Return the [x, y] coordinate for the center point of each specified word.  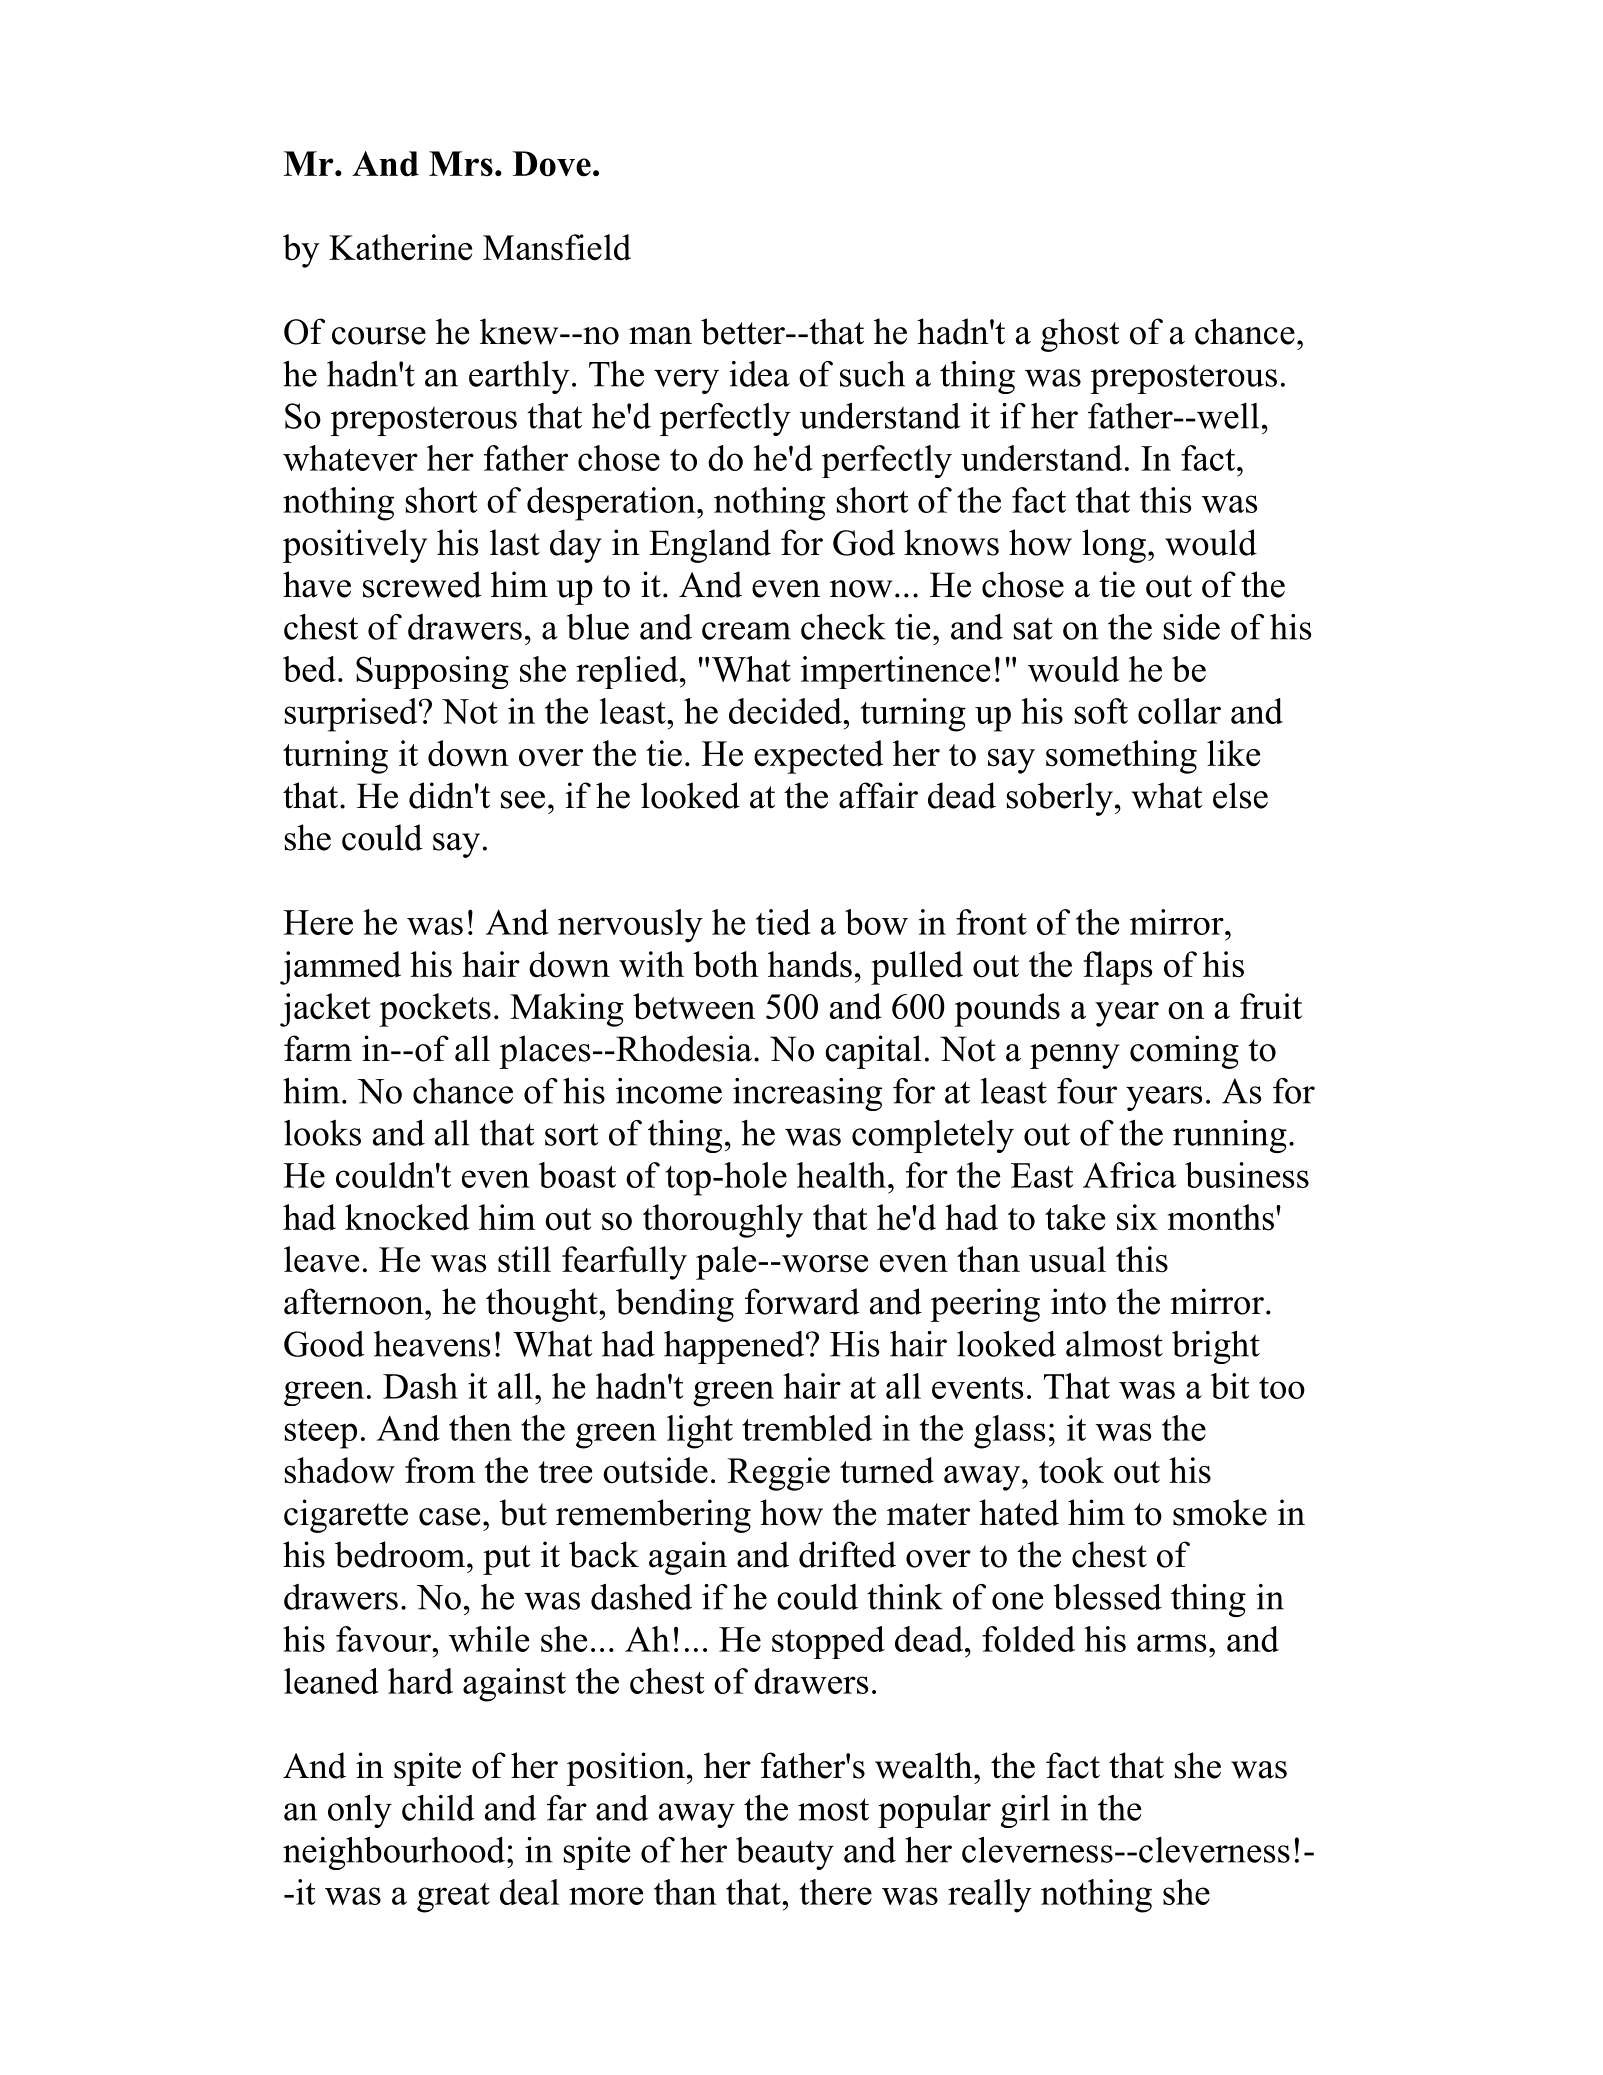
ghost [1080, 335]
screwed [422, 584]
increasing [807, 1094]
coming [1184, 1052]
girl [1025, 1811]
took [1071, 1470]
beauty [785, 1853]
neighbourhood [394, 1853]
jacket [325, 1010]
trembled [807, 1428]
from [440, 1470]
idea [759, 374]
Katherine [400, 247]
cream [746, 631]
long [1114, 546]
